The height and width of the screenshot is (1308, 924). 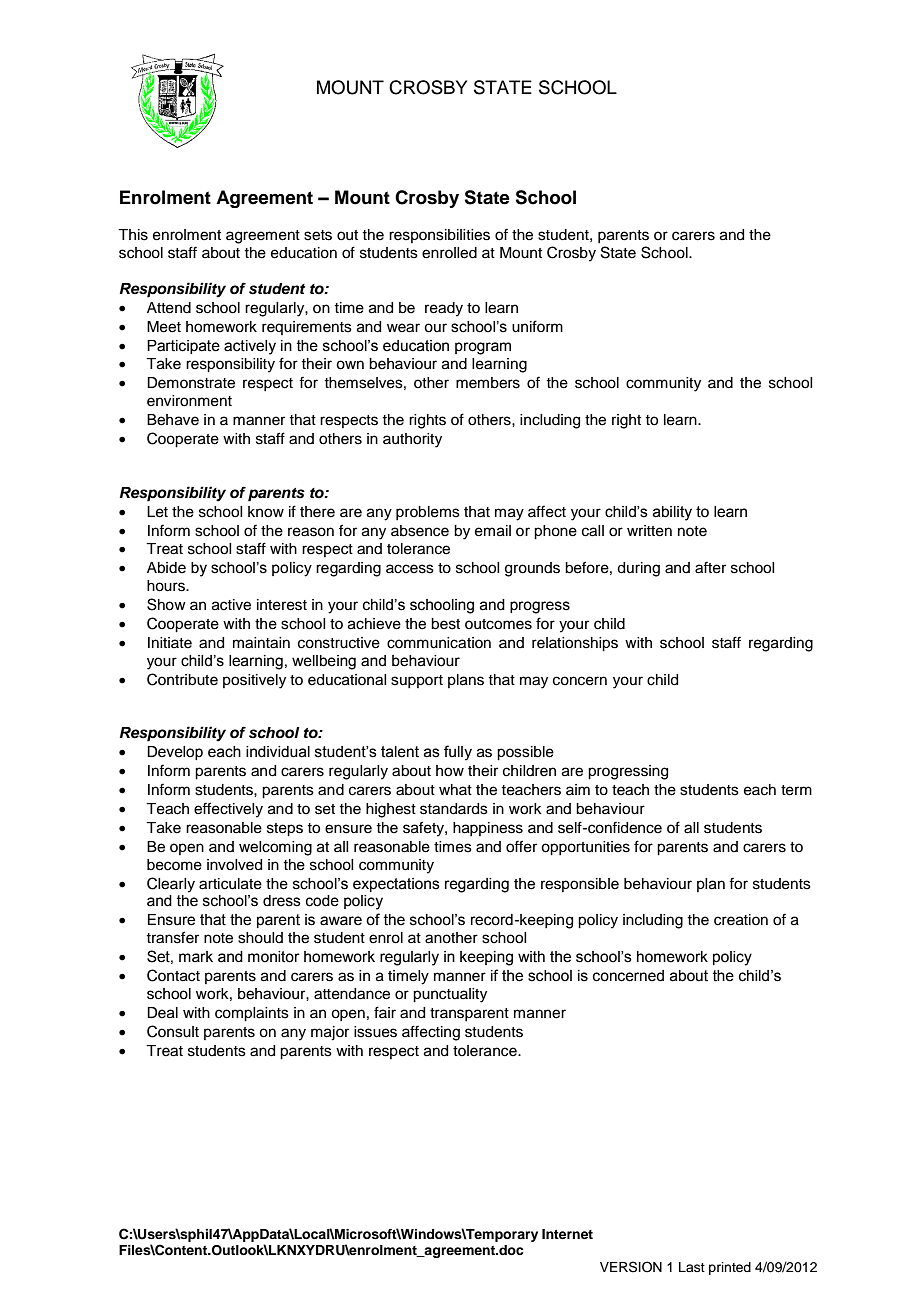 I want to click on This, so click(x=133, y=235).
